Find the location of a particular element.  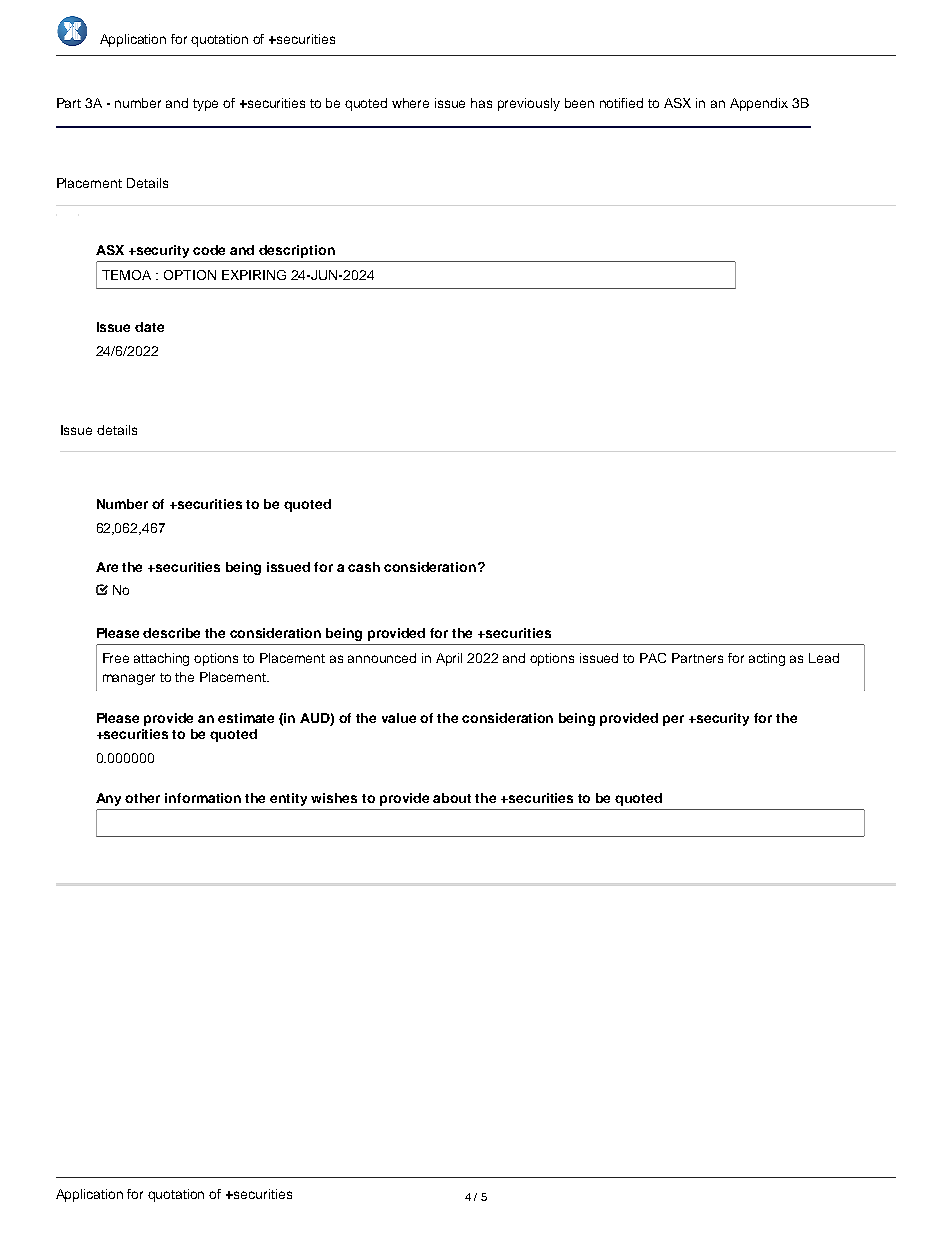

date is located at coordinates (149, 327).
